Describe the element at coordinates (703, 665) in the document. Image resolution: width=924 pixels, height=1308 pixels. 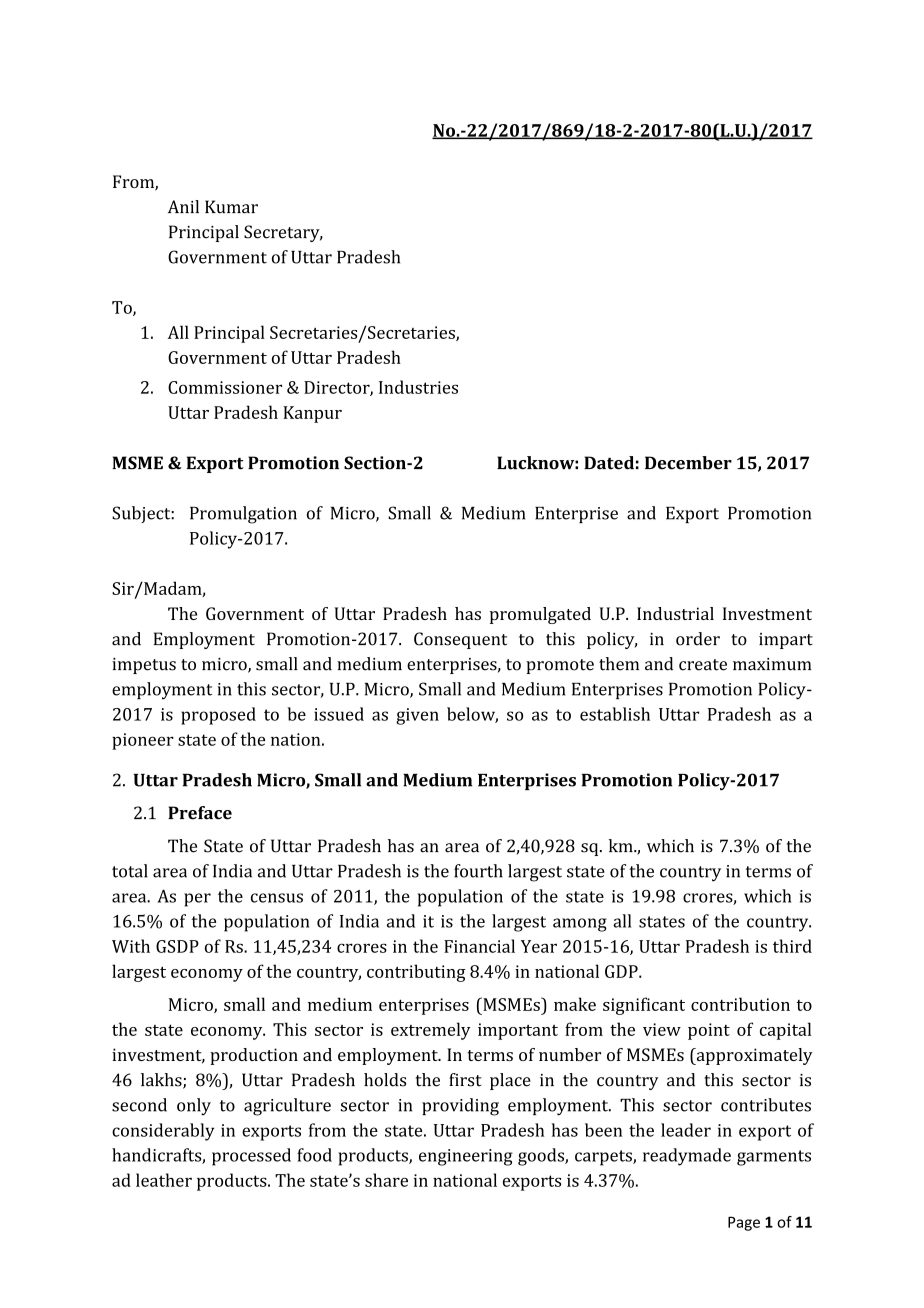
I see `create` at that location.
